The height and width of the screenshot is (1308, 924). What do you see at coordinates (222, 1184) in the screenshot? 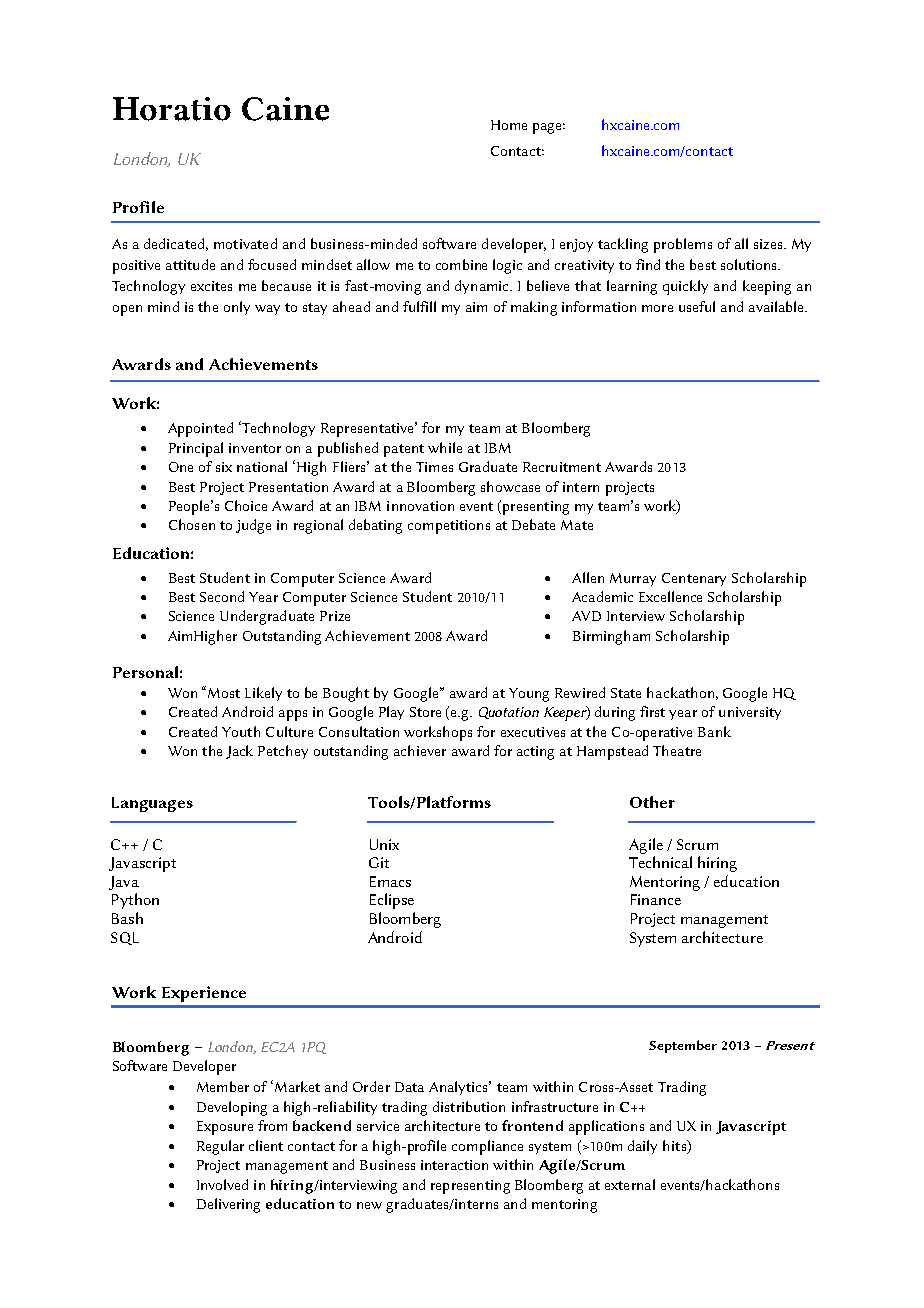
I see `Involved` at bounding box center [222, 1184].
